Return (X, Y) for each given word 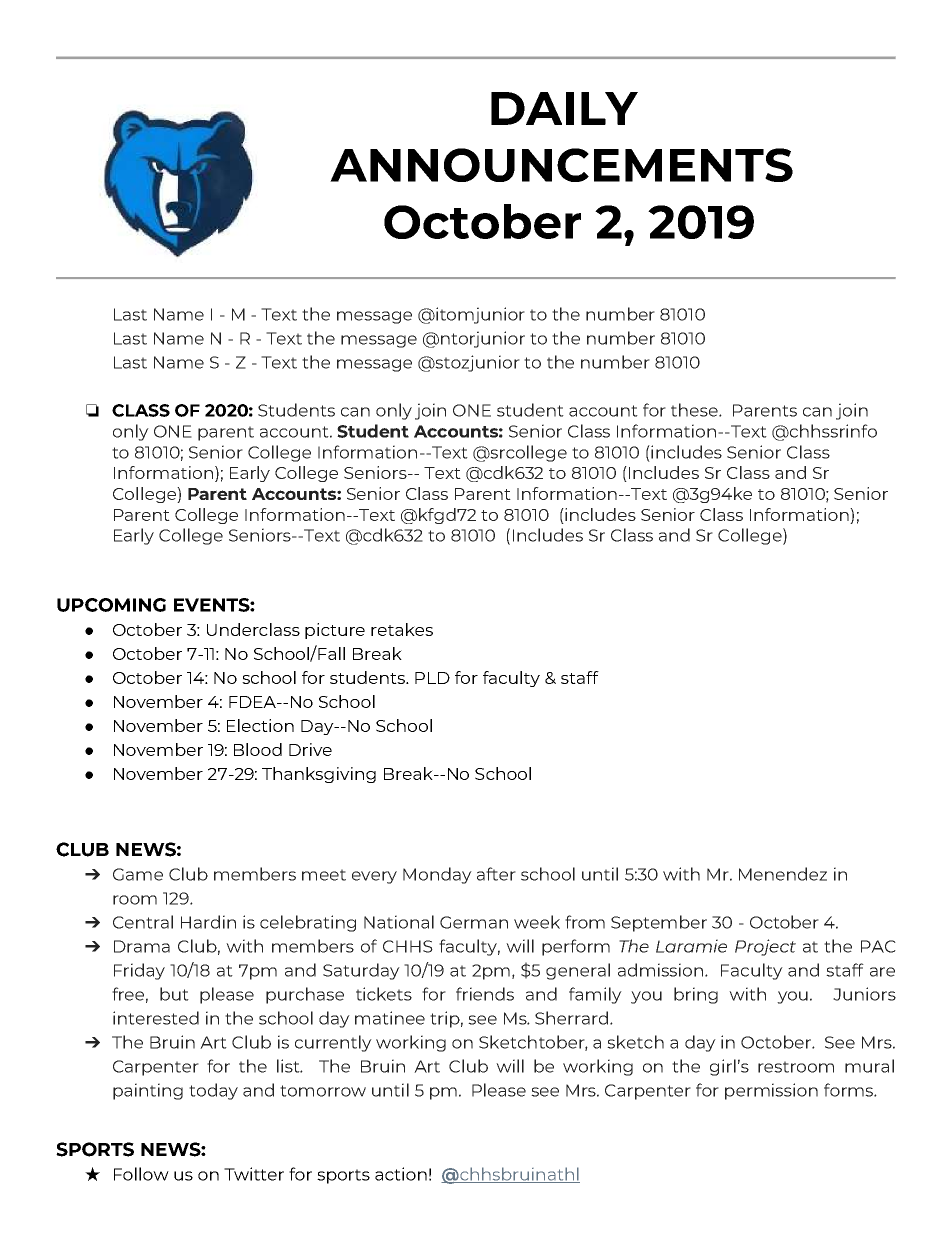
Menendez (783, 874)
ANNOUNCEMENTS (561, 165)
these (695, 410)
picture (335, 631)
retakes (402, 629)
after (496, 874)
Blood (258, 749)
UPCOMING (111, 605)
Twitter (254, 1174)
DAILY (564, 108)
